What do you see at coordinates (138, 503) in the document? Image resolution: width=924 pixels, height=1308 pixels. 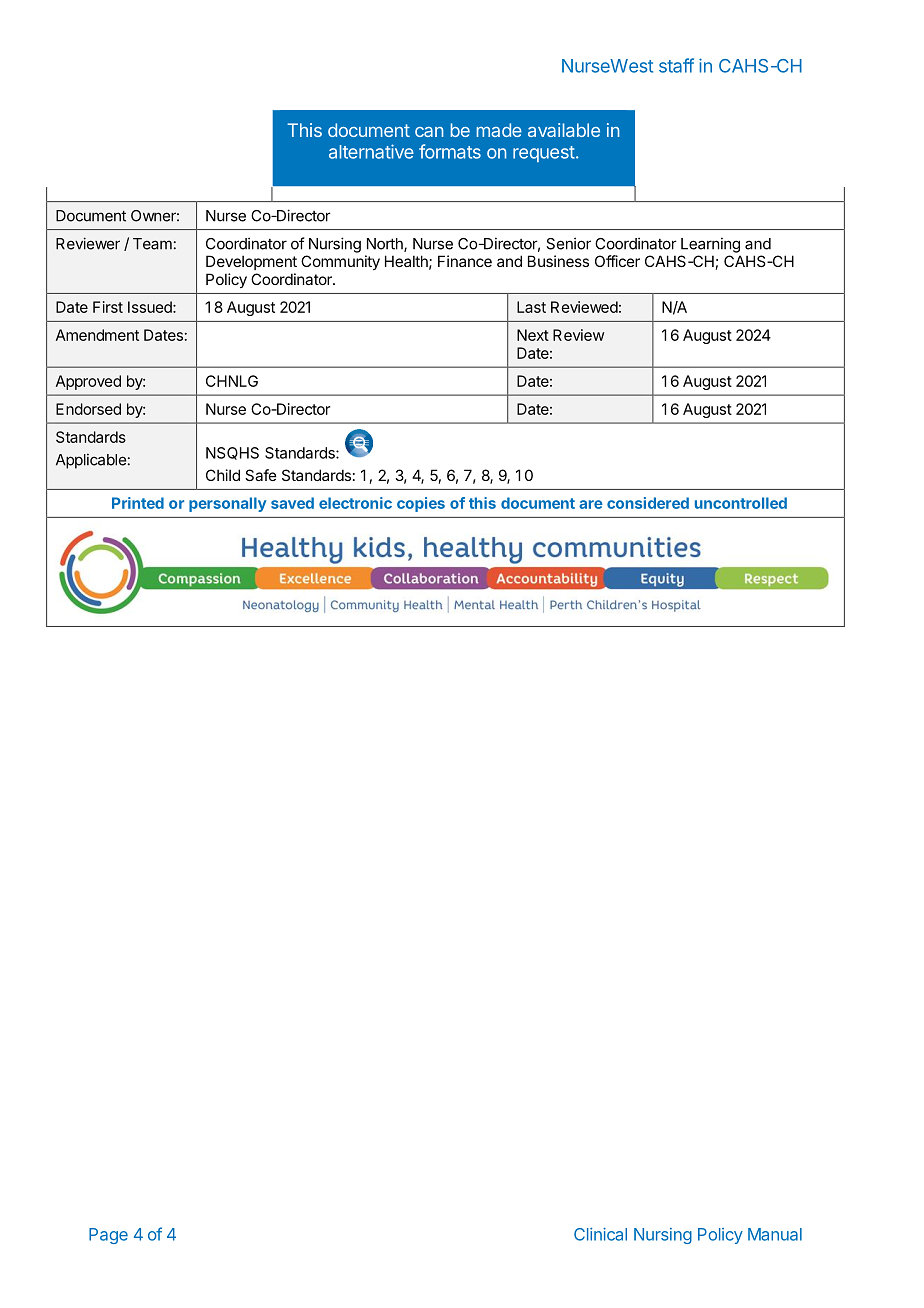 I see `Printed` at bounding box center [138, 503].
